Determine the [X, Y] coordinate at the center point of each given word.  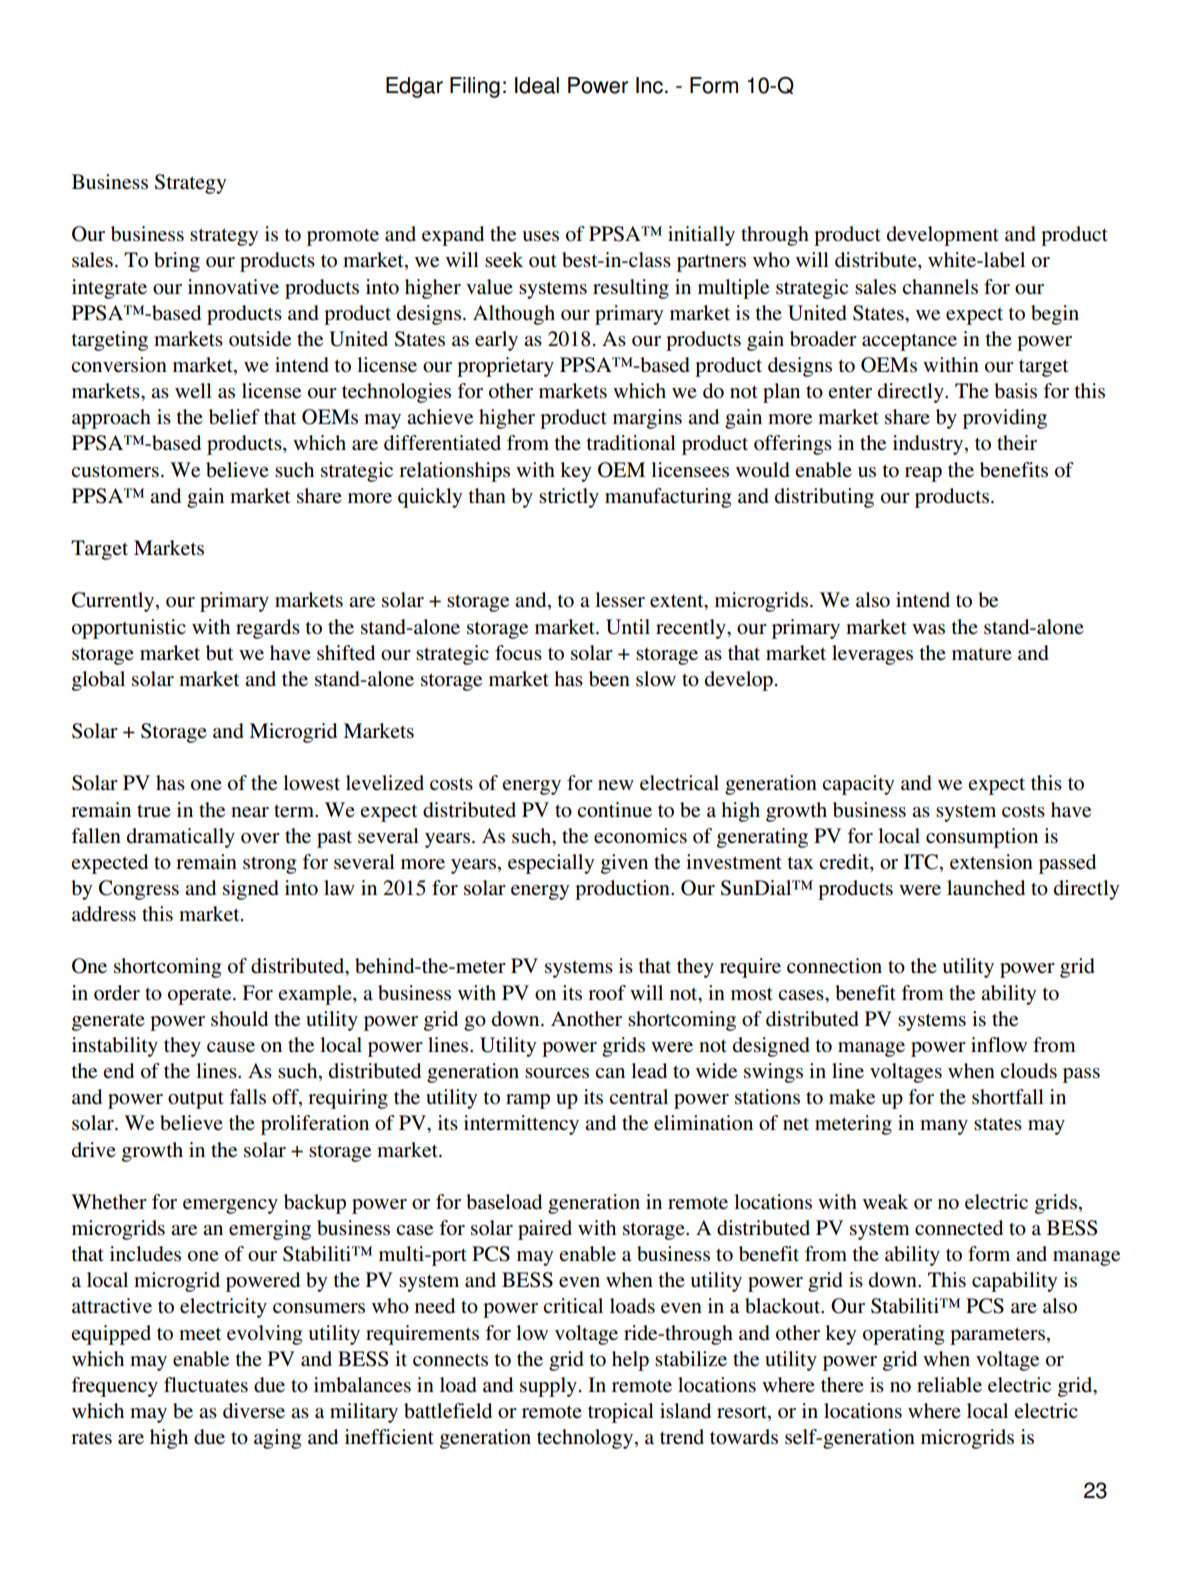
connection [834, 966]
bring [177, 262]
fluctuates [206, 1385]
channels [940, 287]
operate [201, 996]
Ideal [537, 85]
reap [923, 474]
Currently [114, 602]
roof [607, 993]
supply [548, 1387]
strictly [569, 498]
